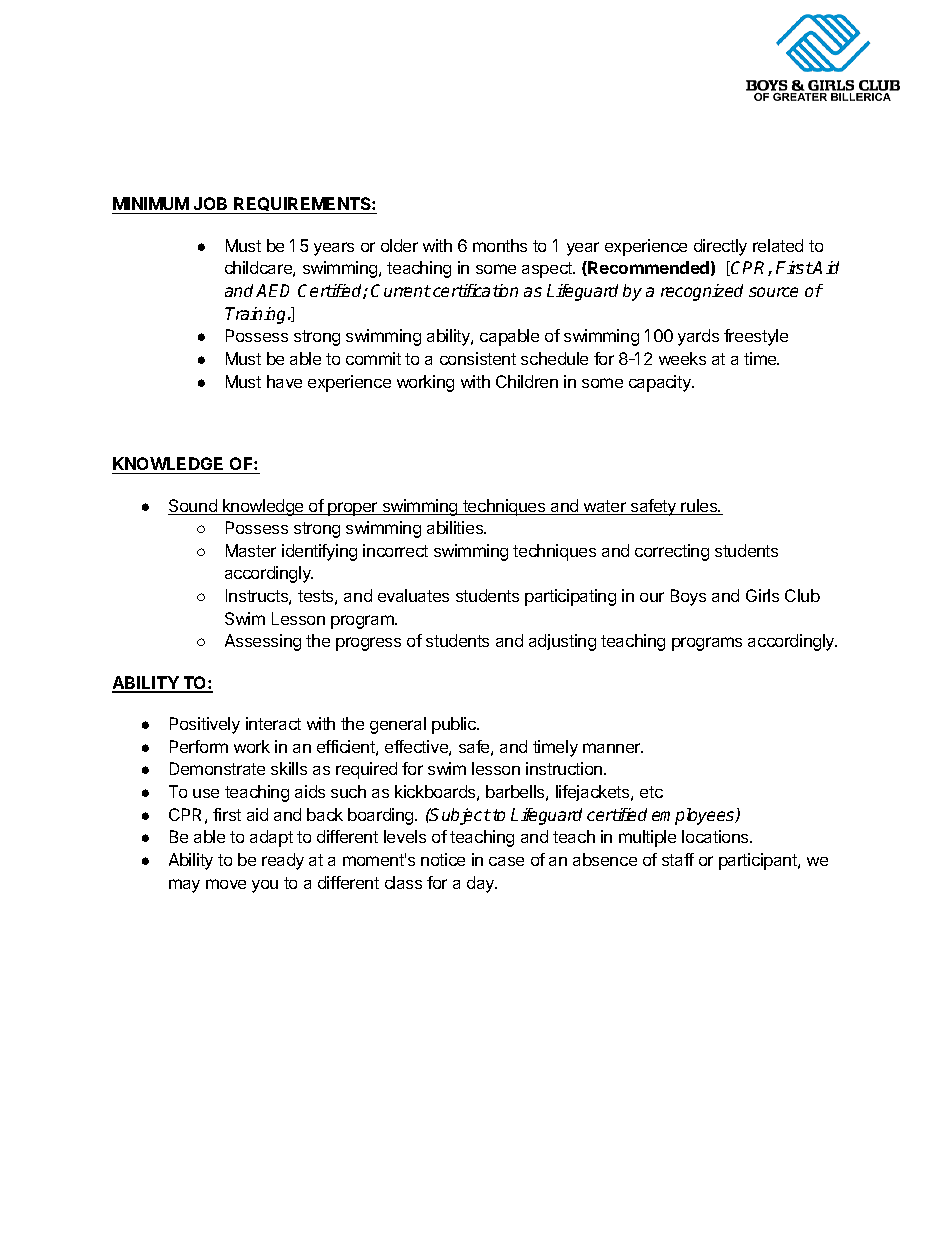  Describe the element at coordinates (211, 205) in the page. I see `JOB` at that location.
